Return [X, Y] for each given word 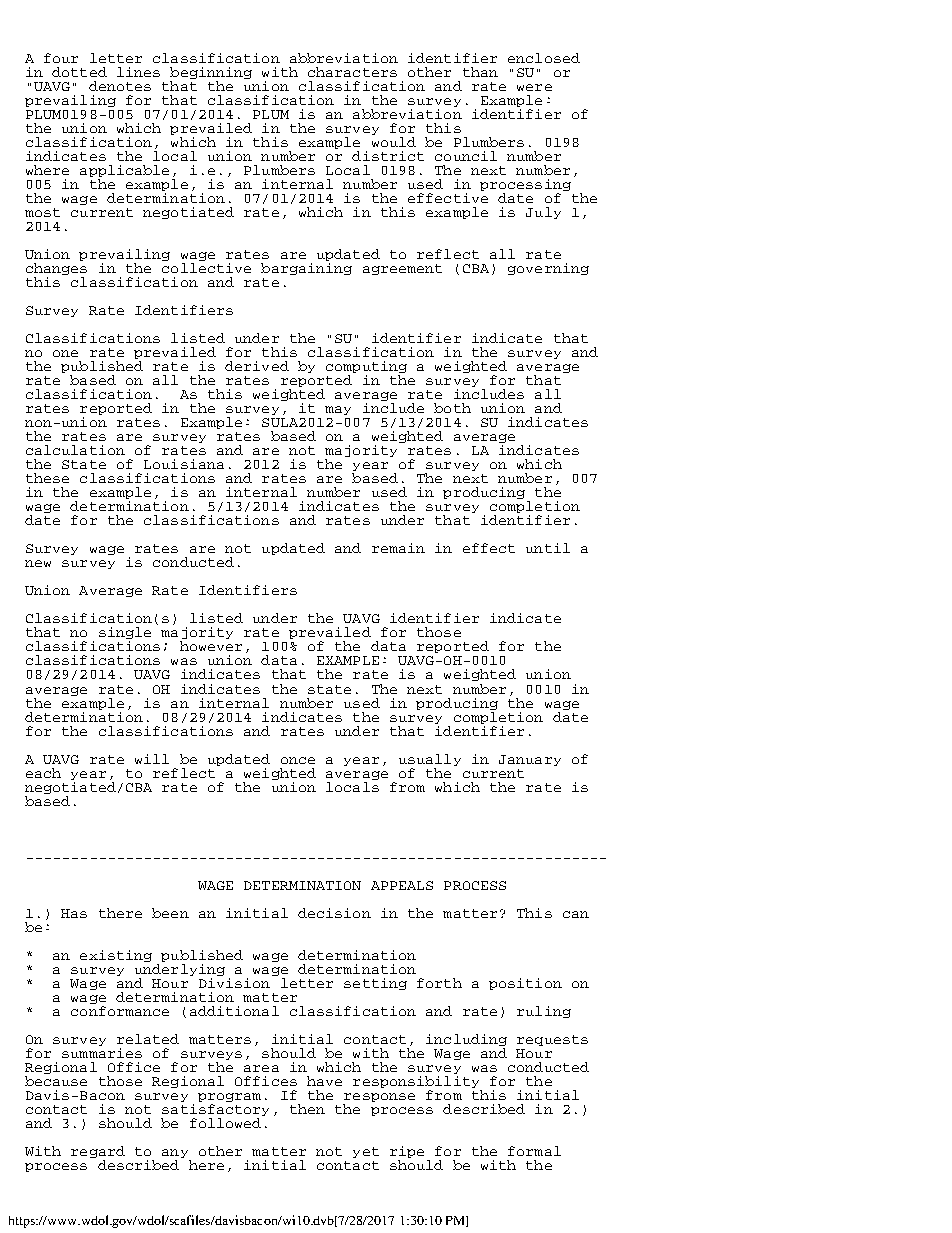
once [298, 760]
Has [74, 913]
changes [56, 270]
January [530, 760]
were [534, 87]
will [152, 759]
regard [98, 1153]
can [576, 914]
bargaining [306, 269]
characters [352, 72]
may [338, 410]
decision [334, 913]
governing [548, 269]
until [548, 548]
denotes [120, 86]
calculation [75, 450]
